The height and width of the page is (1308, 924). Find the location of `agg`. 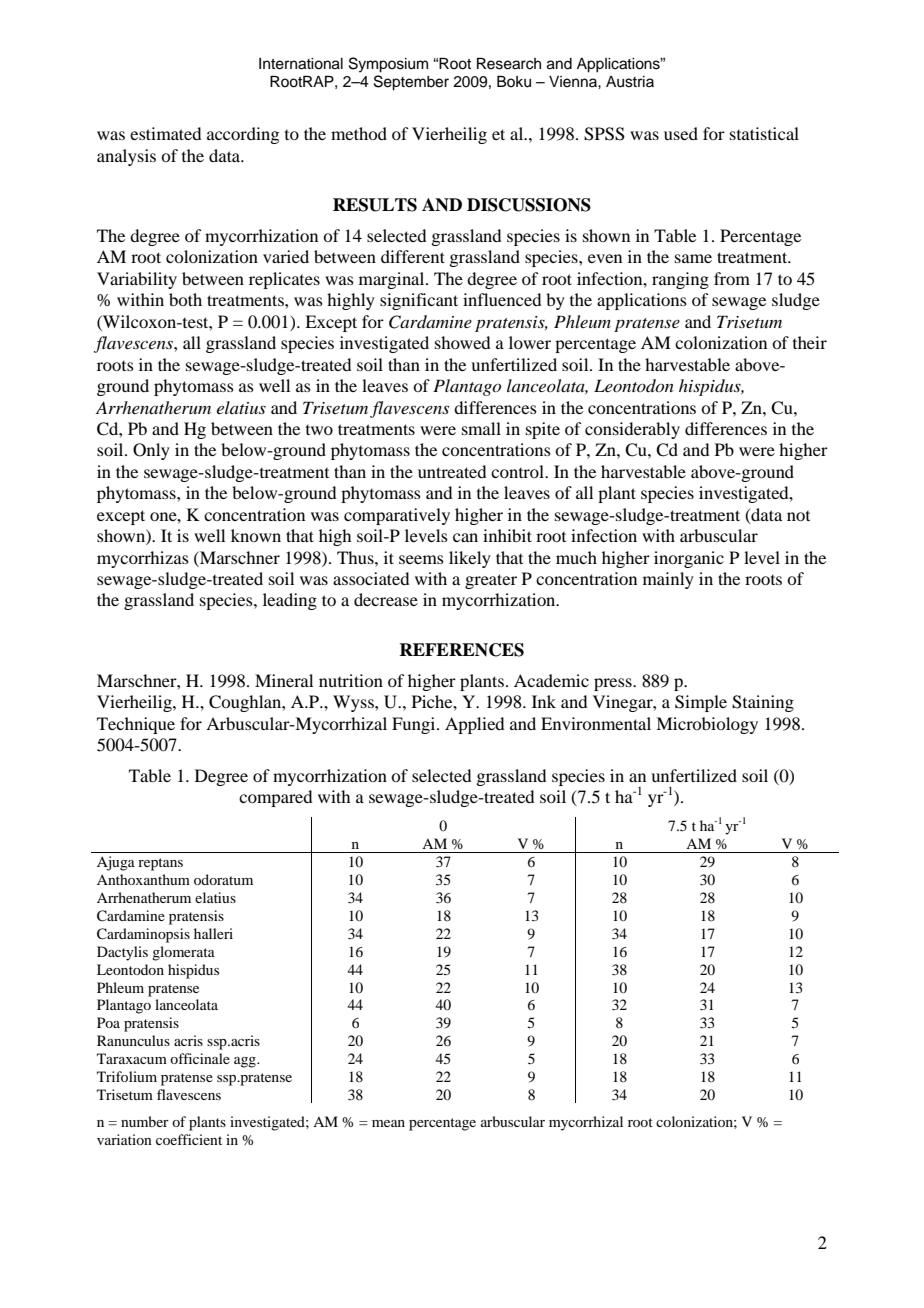

agg is located at coordinates (246, 1062).
